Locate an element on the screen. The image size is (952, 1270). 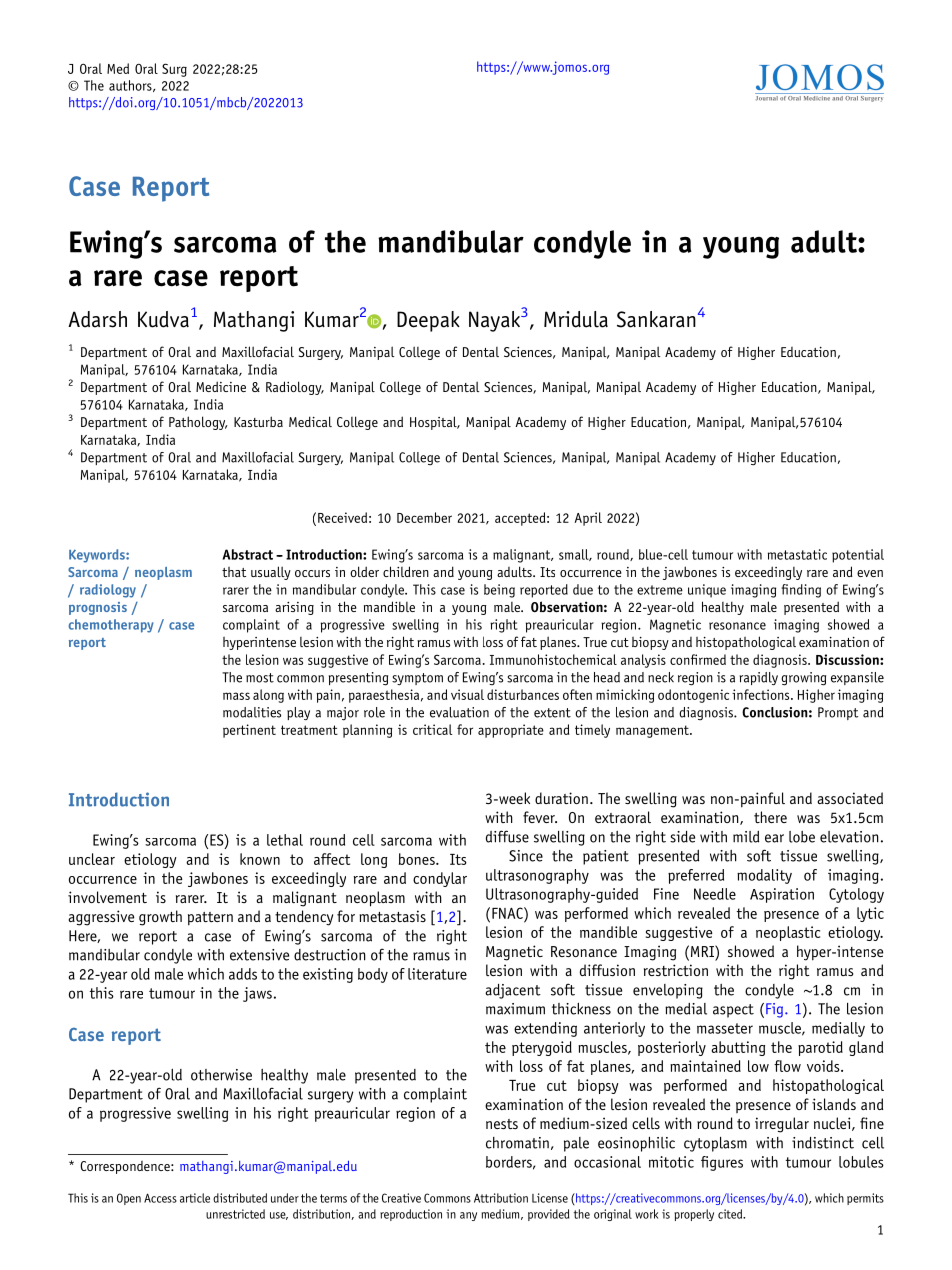
cited is located at coordinates (731, 1214).
